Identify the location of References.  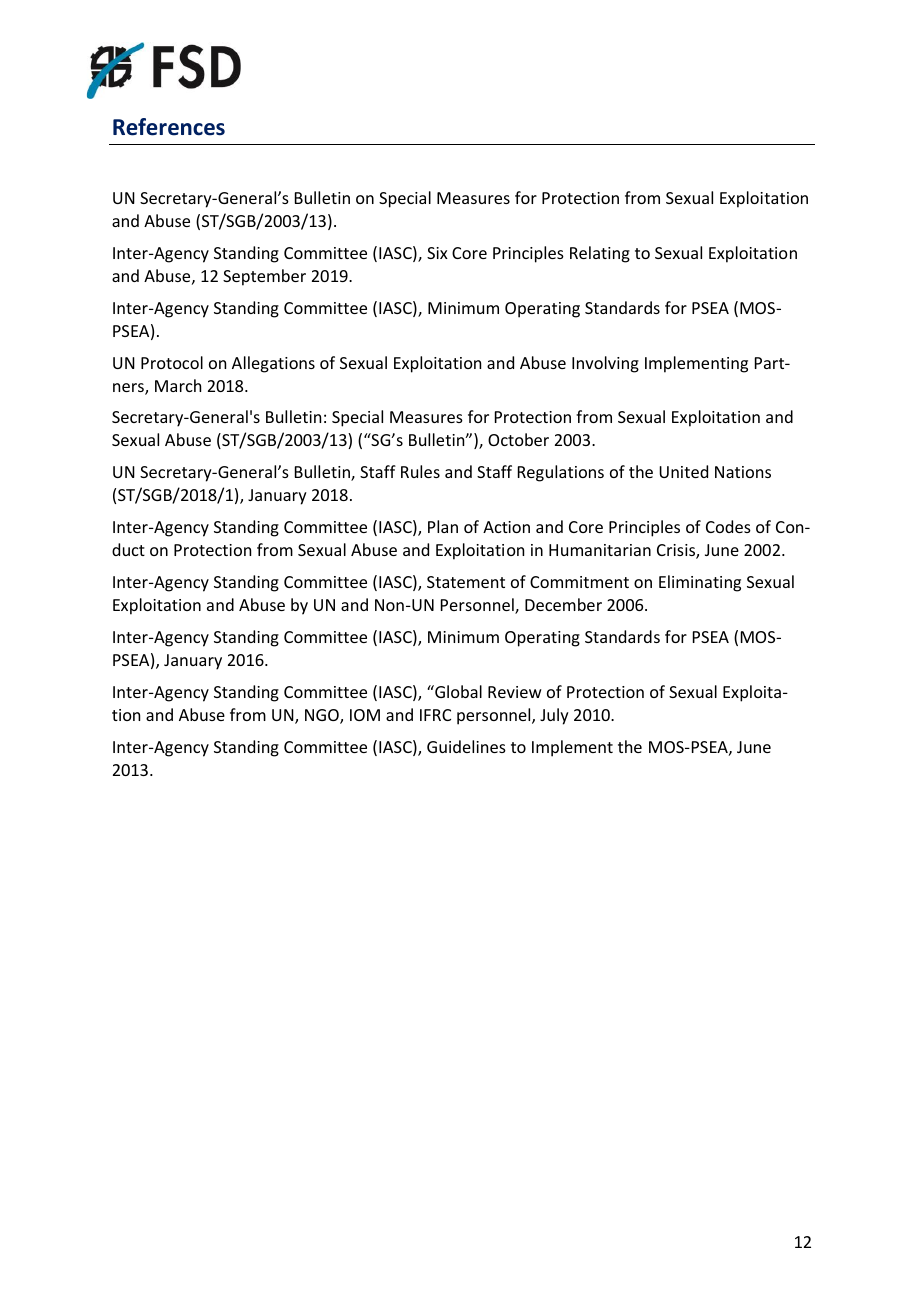
(169, 127).
